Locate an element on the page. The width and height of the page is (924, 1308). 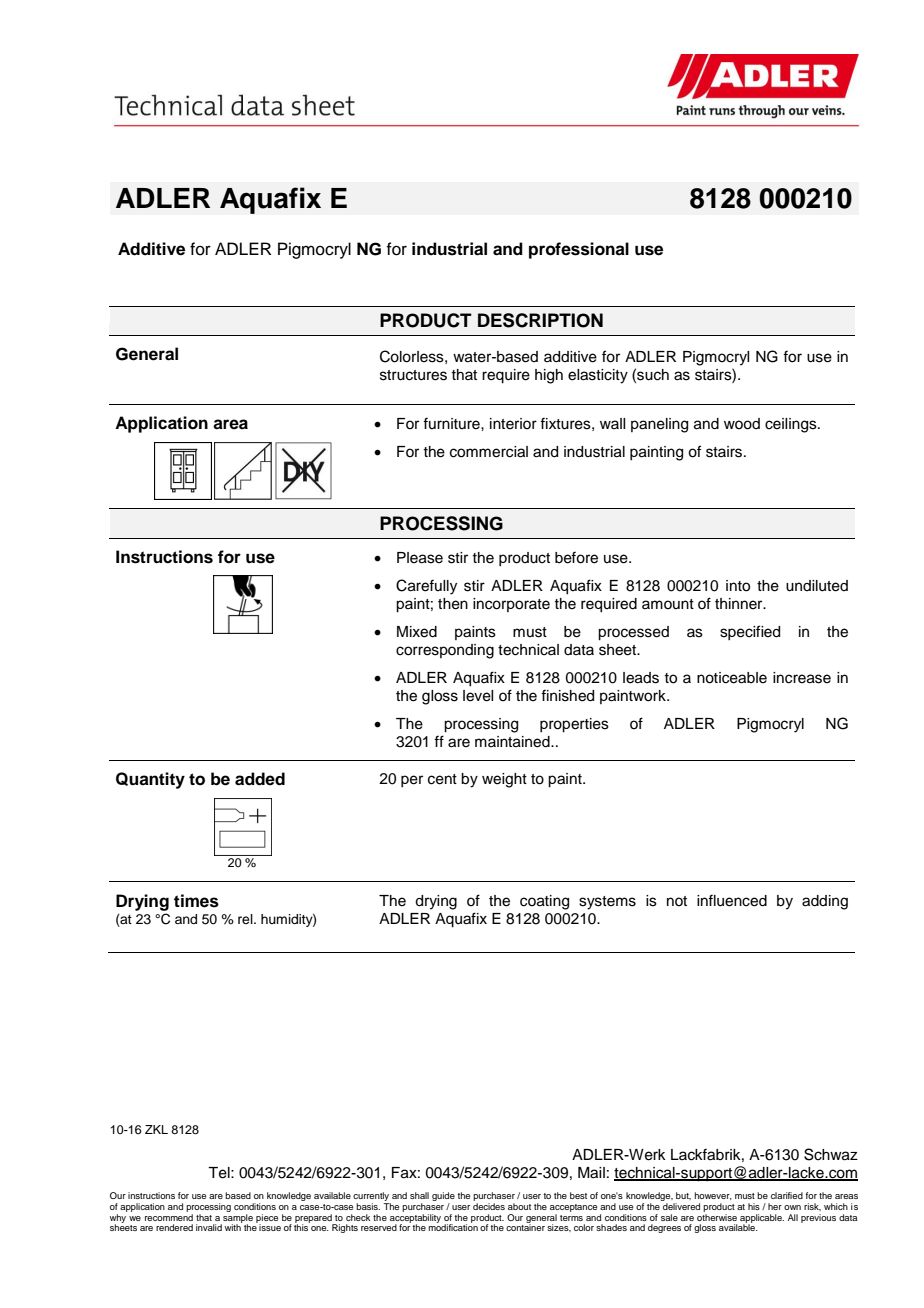
commercial is located at coordinates (489, 452).
